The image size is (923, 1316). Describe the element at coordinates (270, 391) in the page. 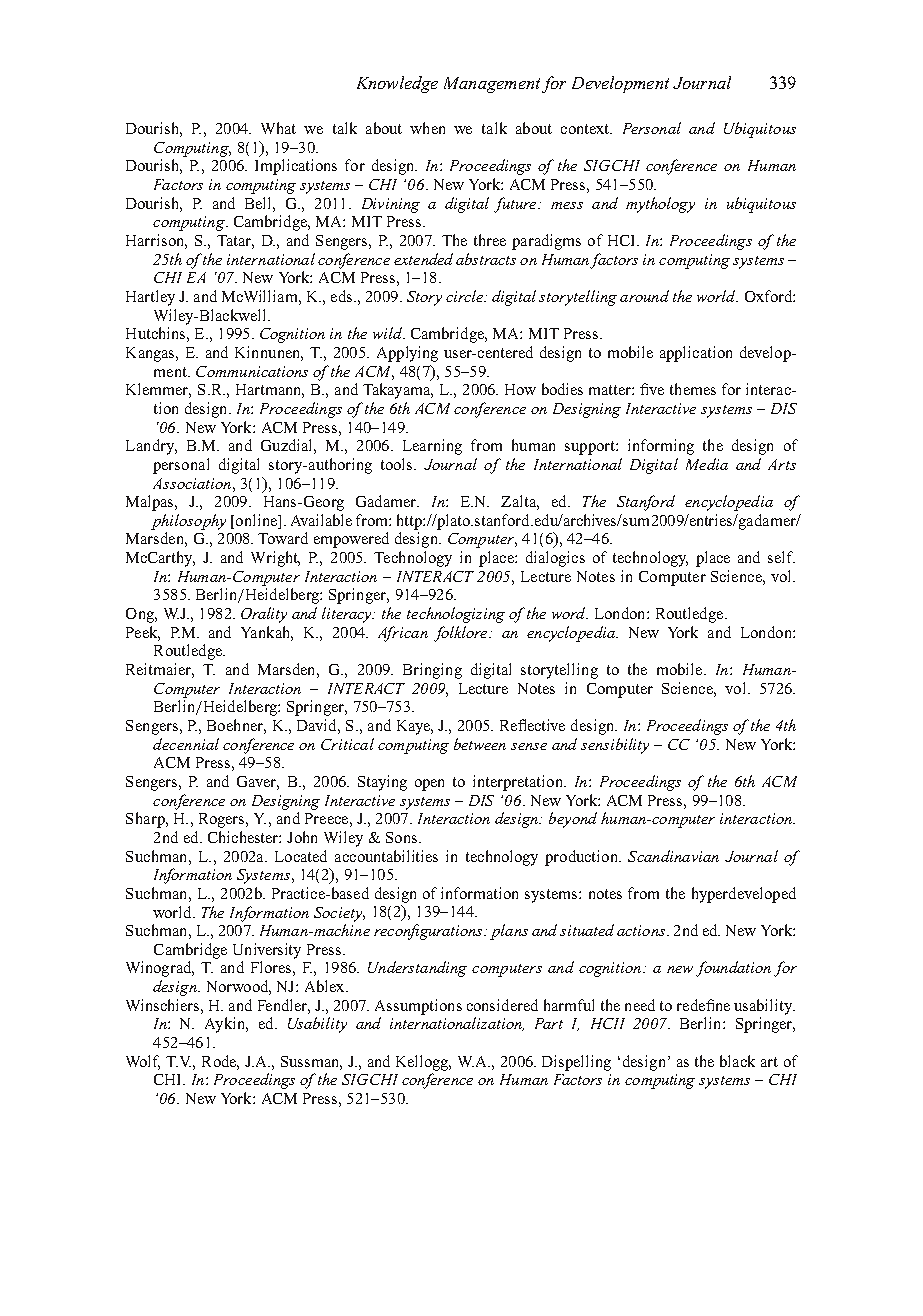

I see `Hartmann` at that location.
